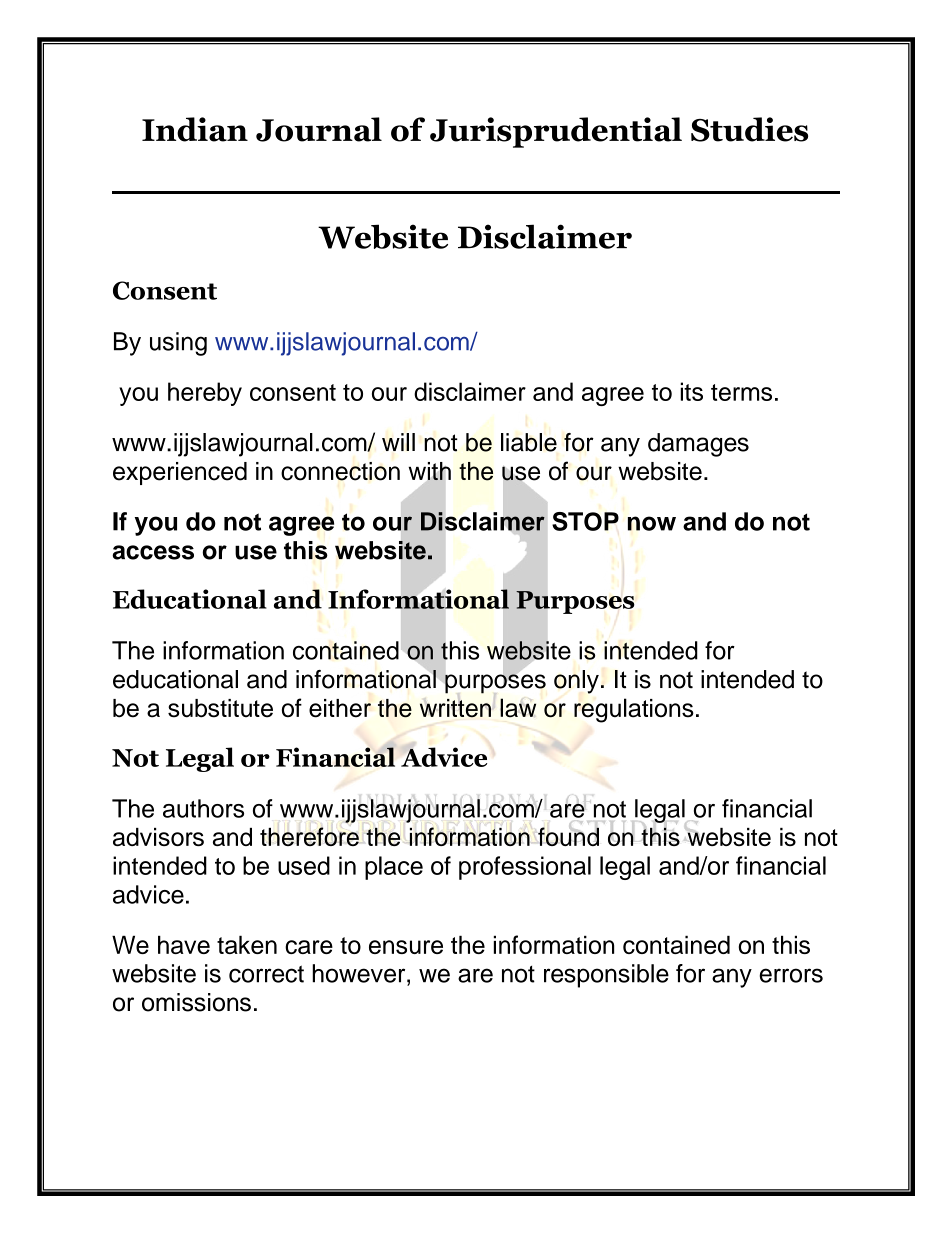 The image size is (952, 1233). I want to click on correct, so click(266, 974).
